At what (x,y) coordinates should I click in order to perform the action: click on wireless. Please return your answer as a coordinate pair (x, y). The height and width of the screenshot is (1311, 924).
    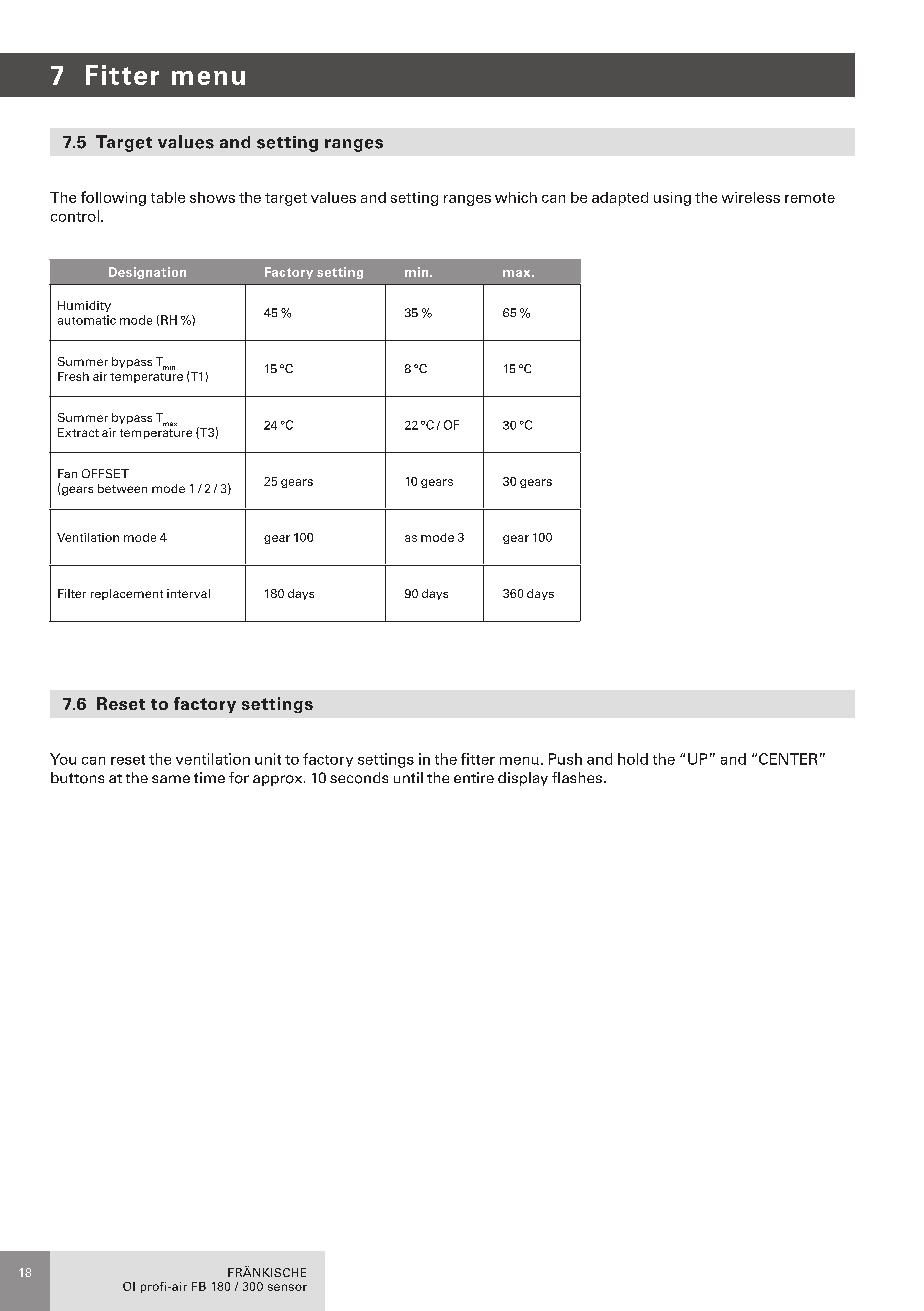
    Looking at the image, I should click on (751, 197).
